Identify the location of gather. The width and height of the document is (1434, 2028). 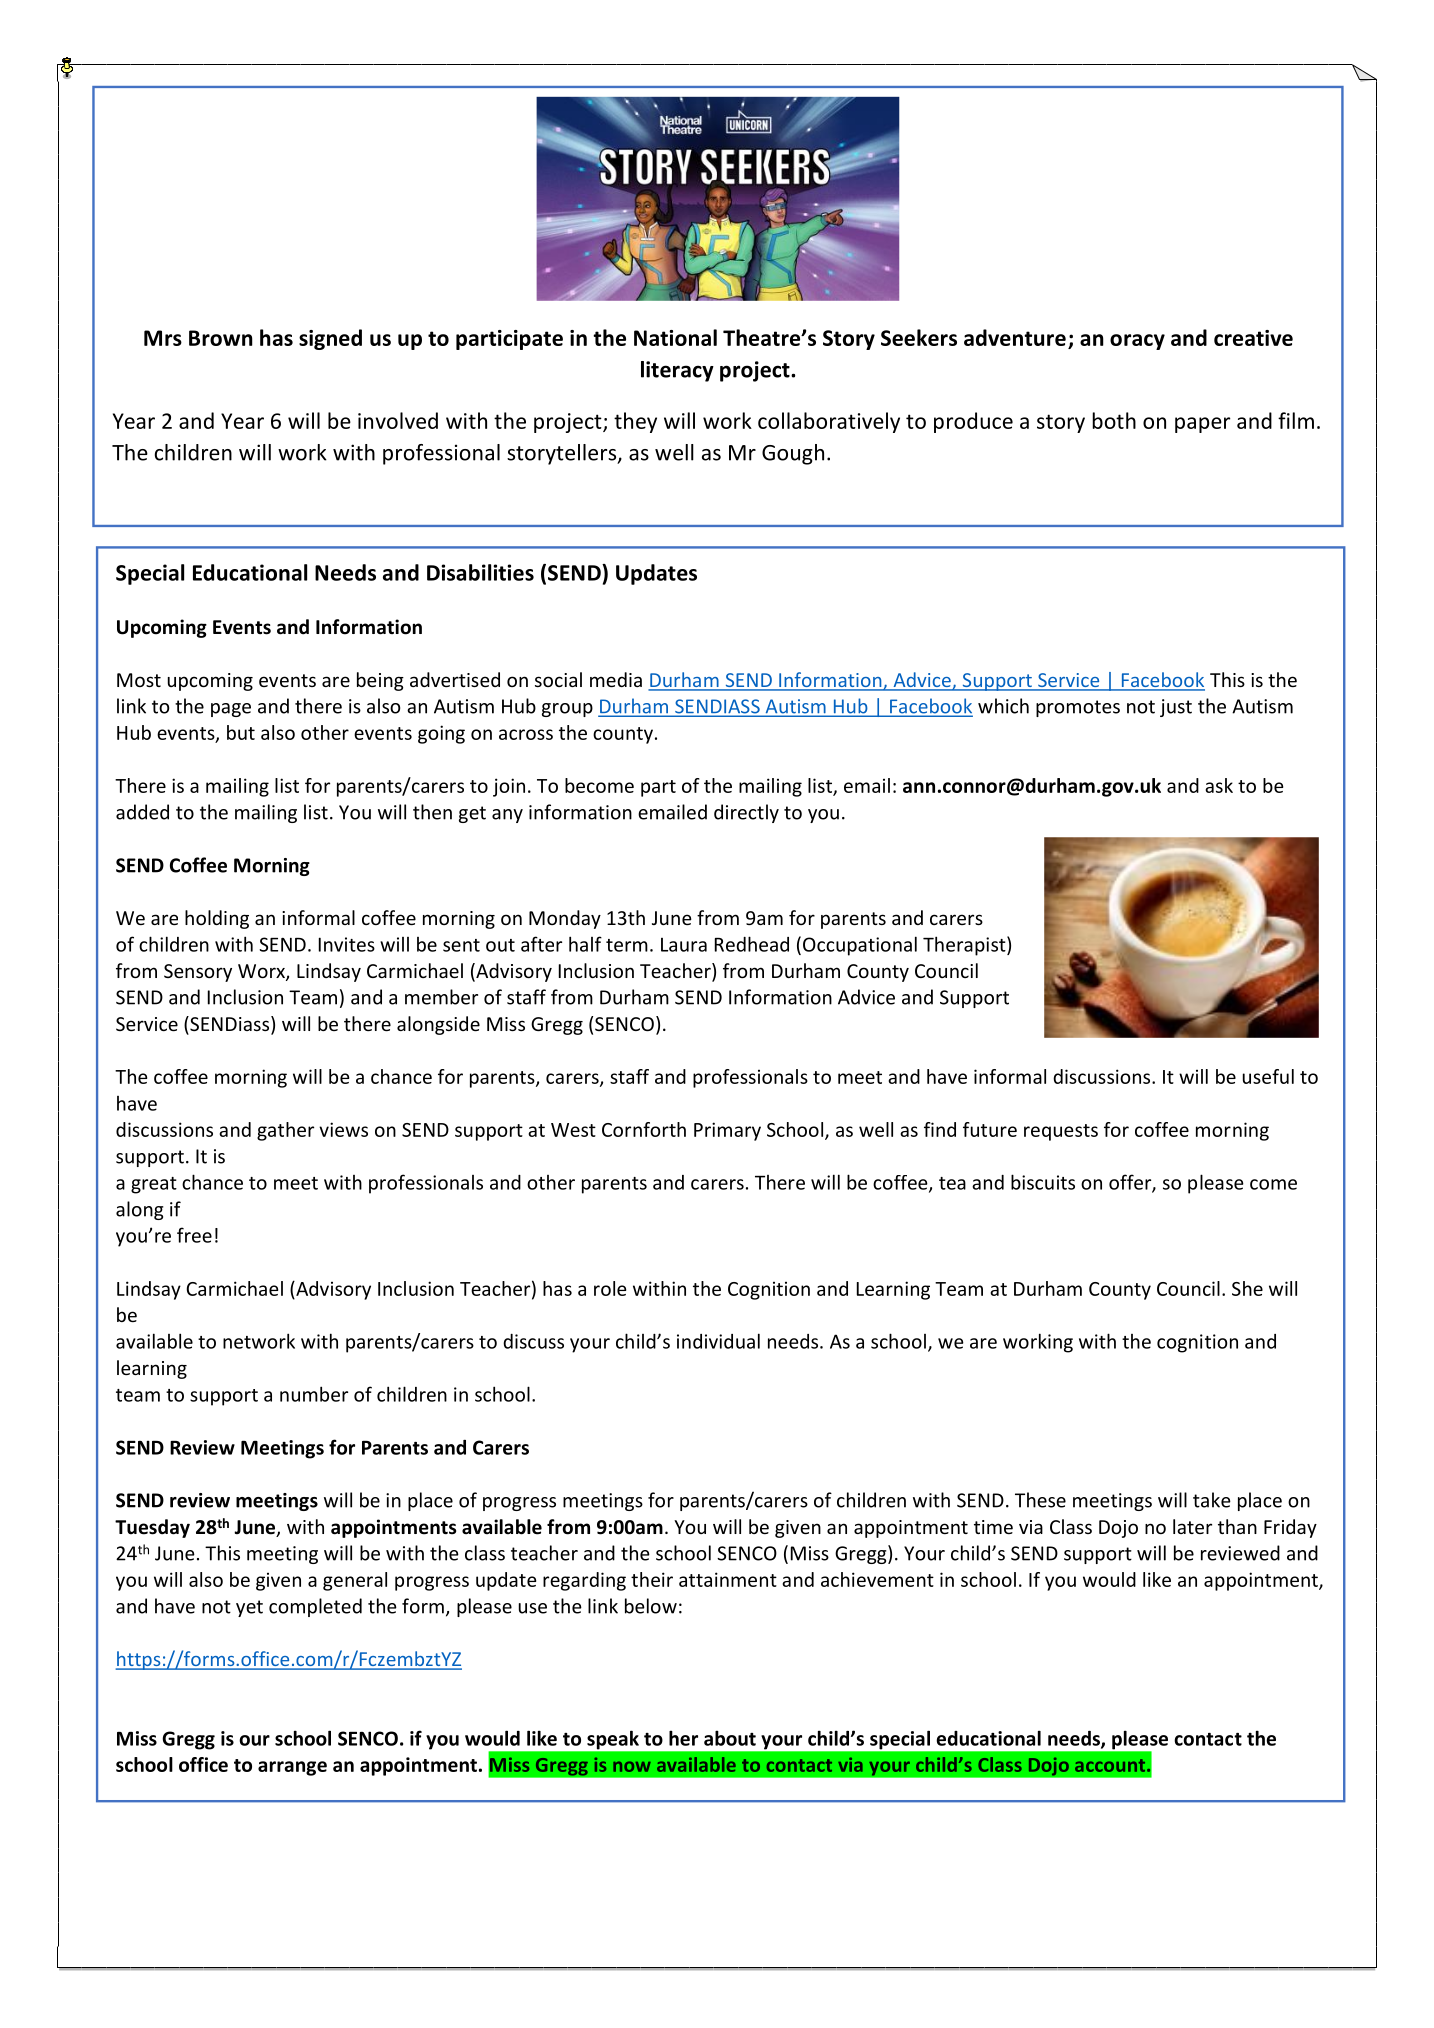
(285, 1131).
